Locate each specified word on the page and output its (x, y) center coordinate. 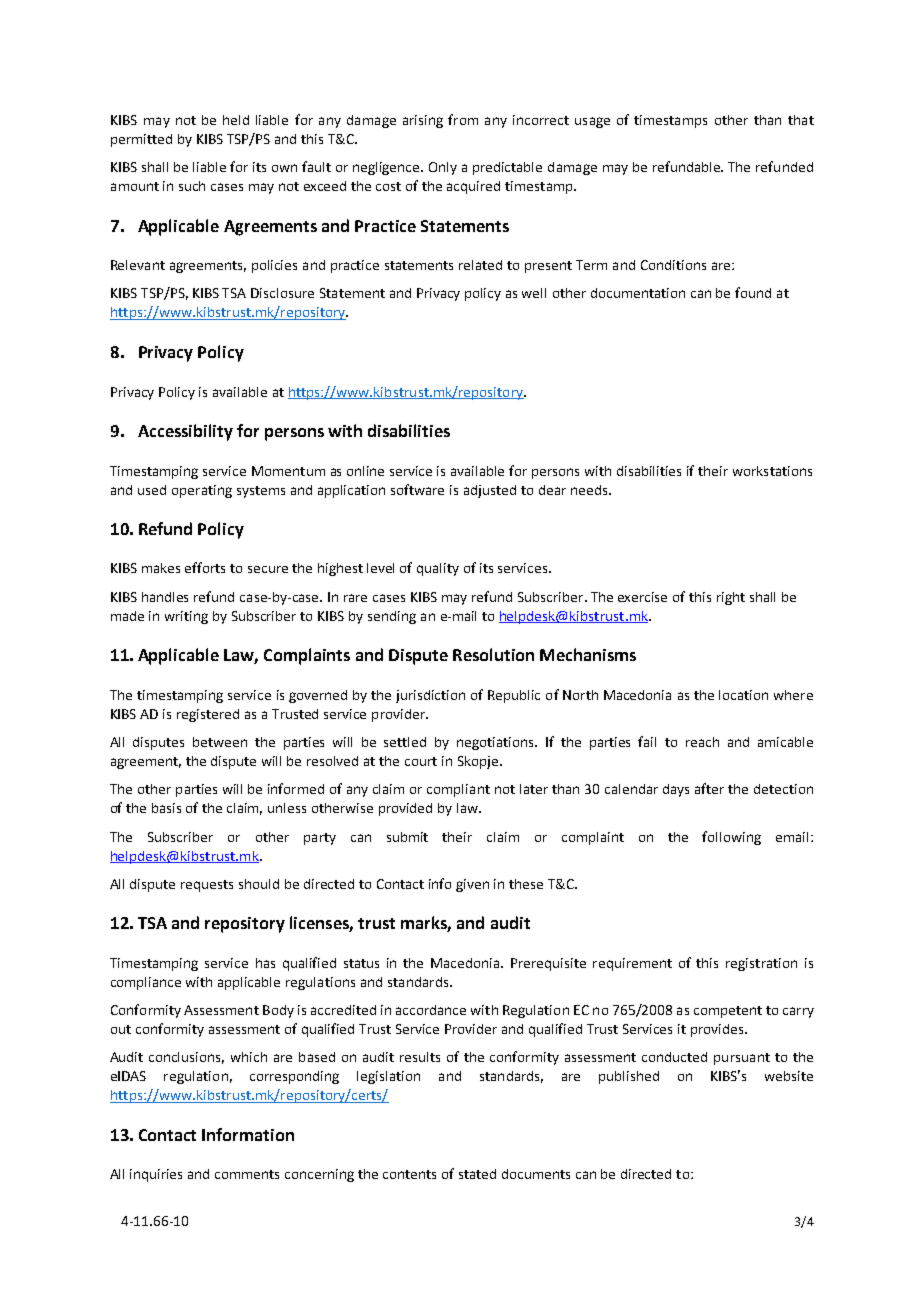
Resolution (493, 654)
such (192, 186)
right (731, 598)
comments (247, 1174)
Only (443, 168)
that (801, 120)
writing (186, 617)
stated (477, 1174)
